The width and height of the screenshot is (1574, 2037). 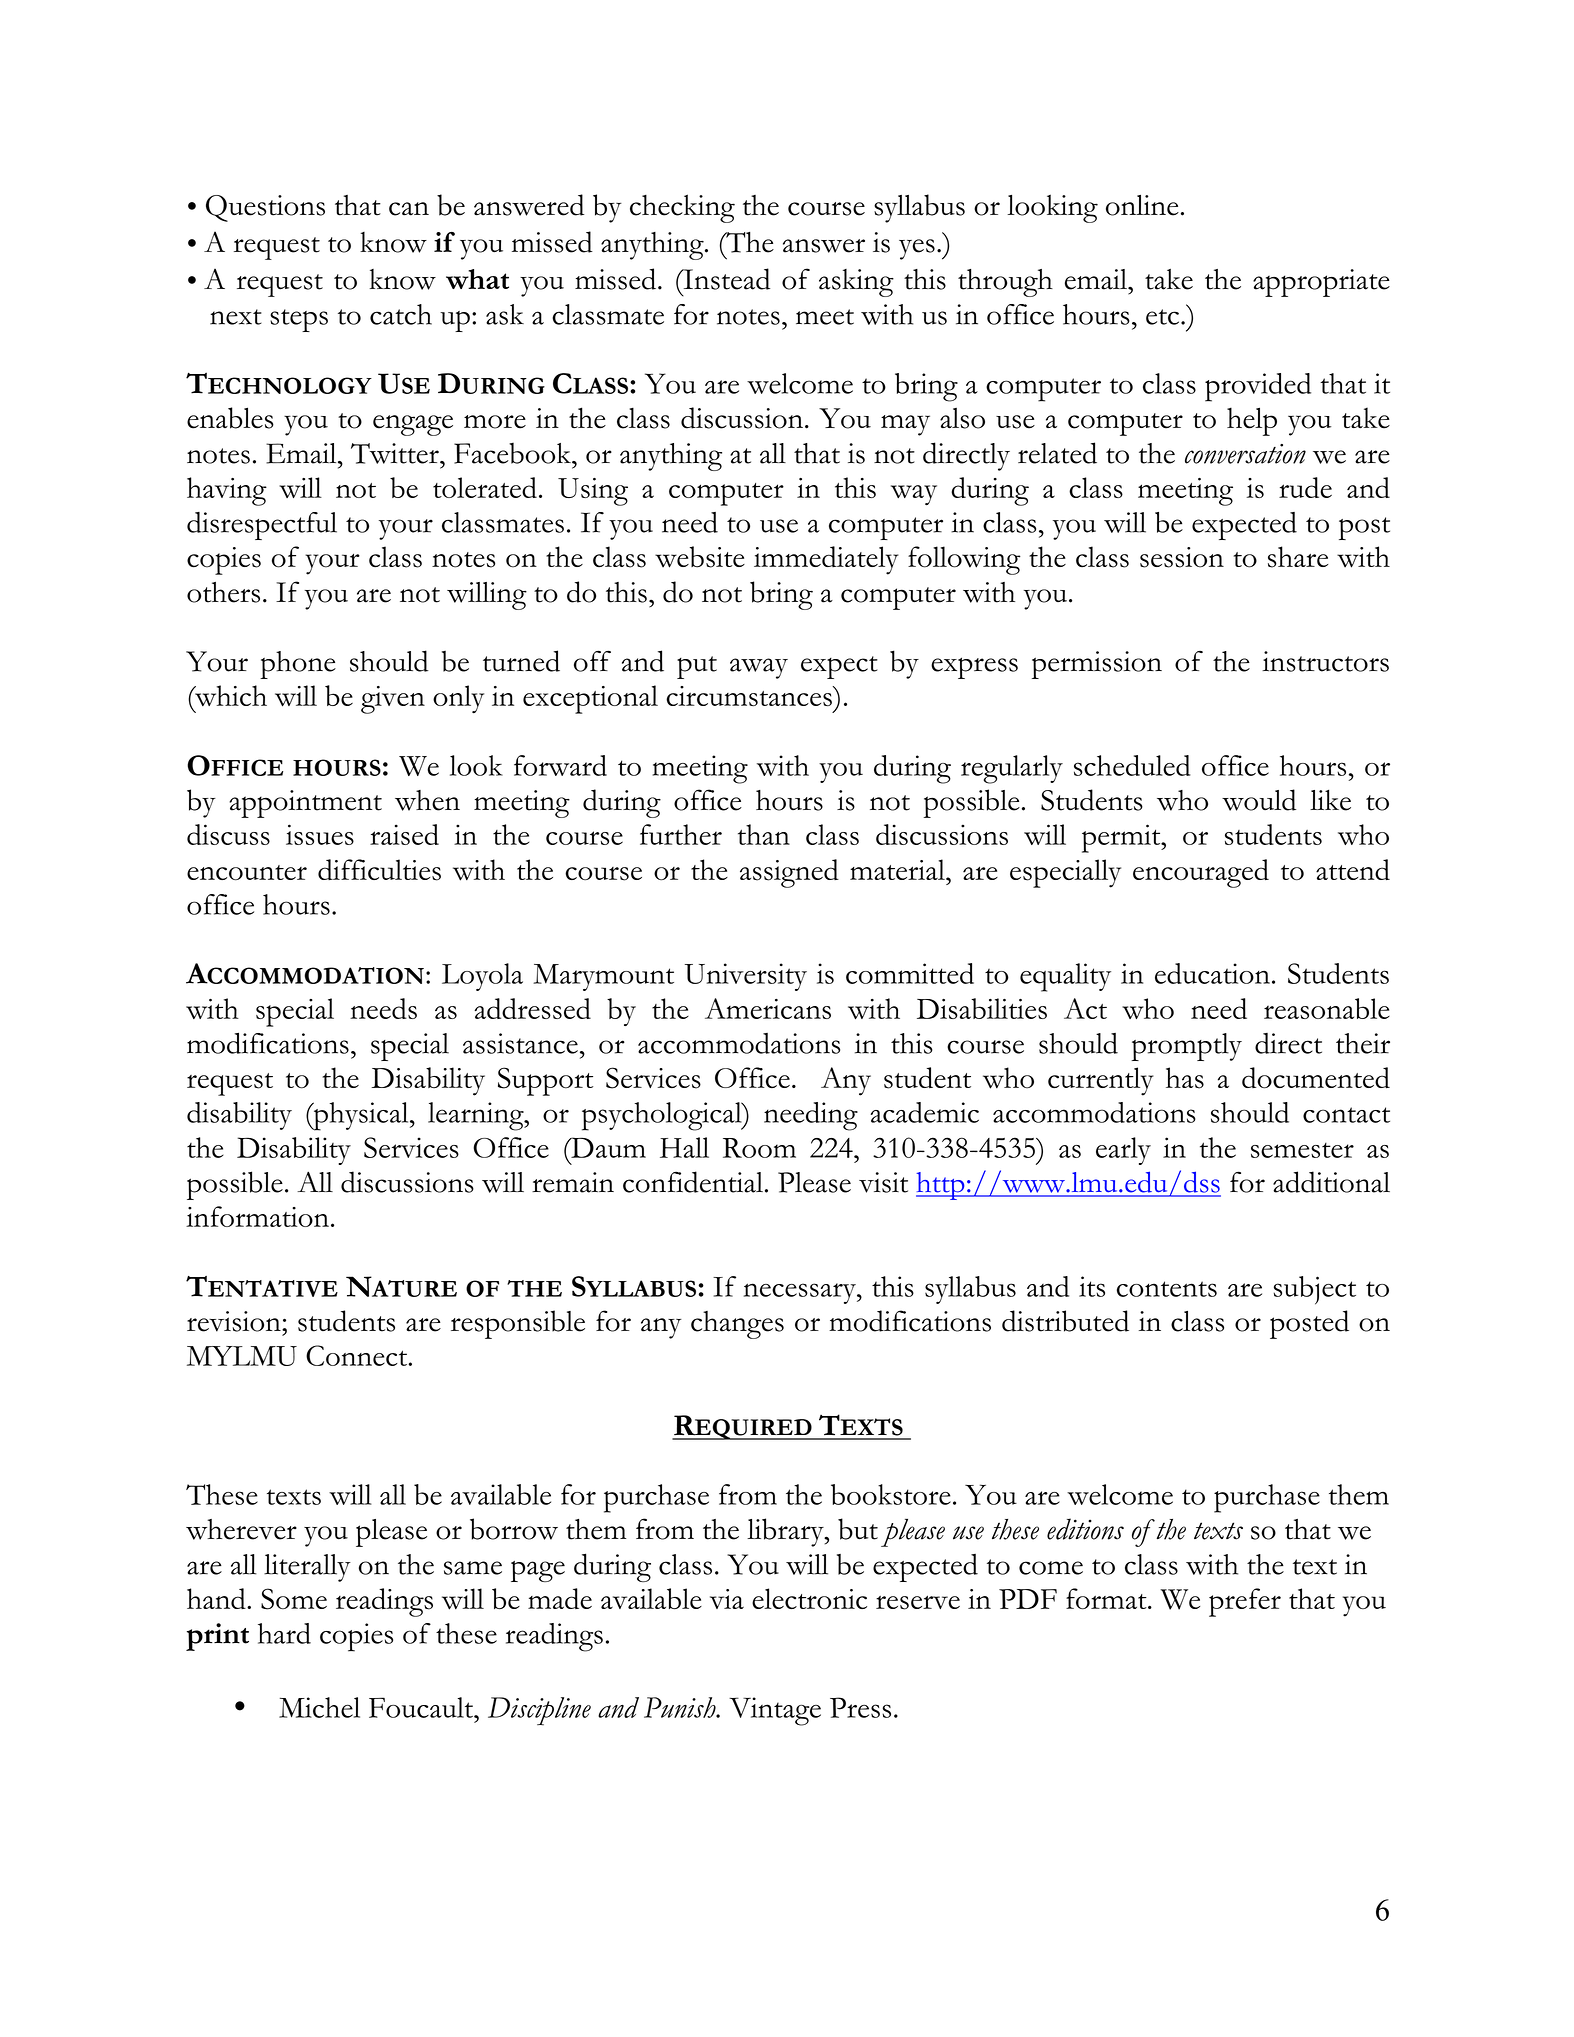 What do you see at coordinates (775, 1711) in the screenshot?
I see `Vintage` at bounding box center [775, 1711].
